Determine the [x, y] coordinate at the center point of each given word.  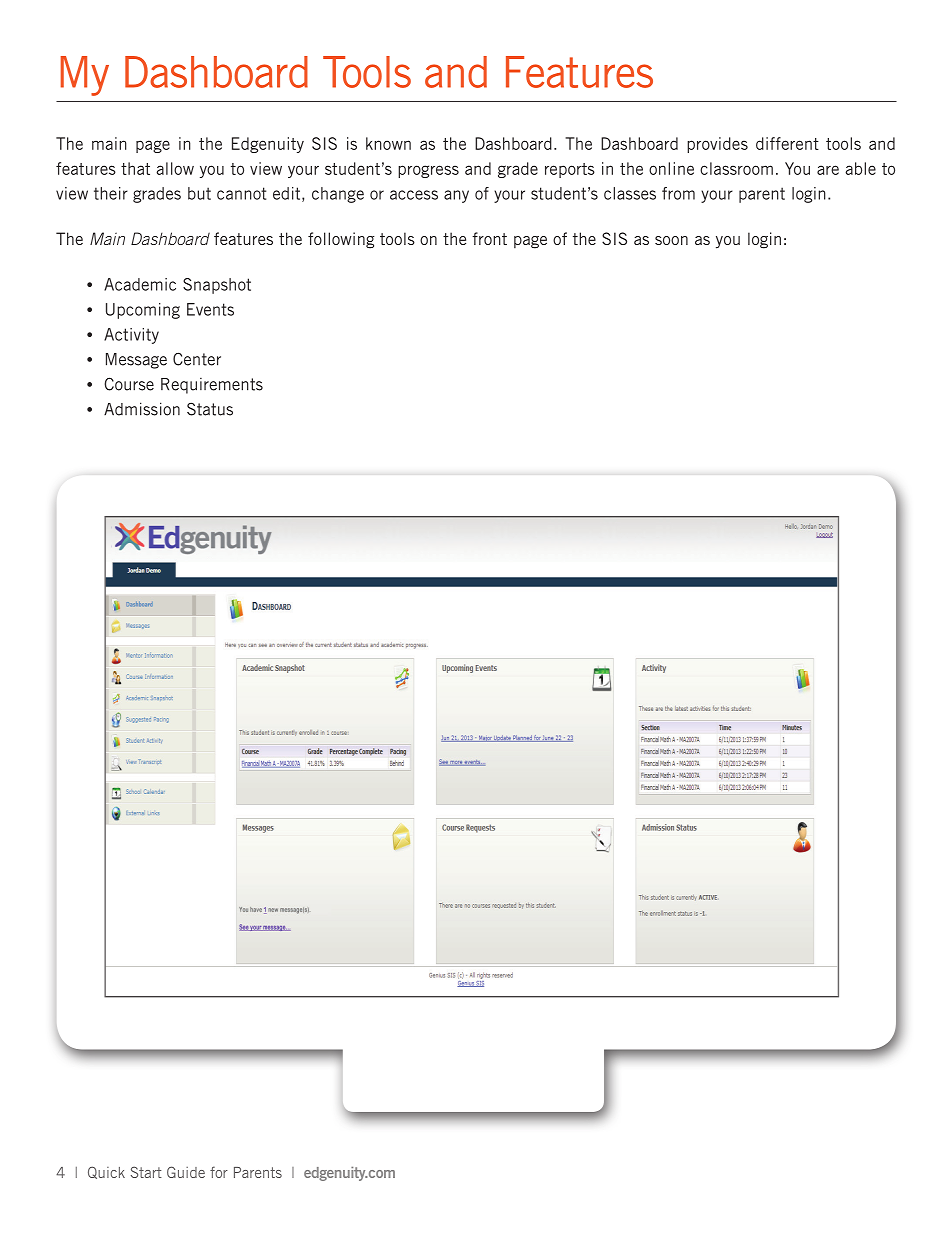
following [341, 240]
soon [671, 240]
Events [210, 309]
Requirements [212, 386]
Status [210, 409]
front [489, 238]
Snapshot [217, 286]
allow [175, 168]
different [787, 143]
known [388, 143]
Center [197, 359]
